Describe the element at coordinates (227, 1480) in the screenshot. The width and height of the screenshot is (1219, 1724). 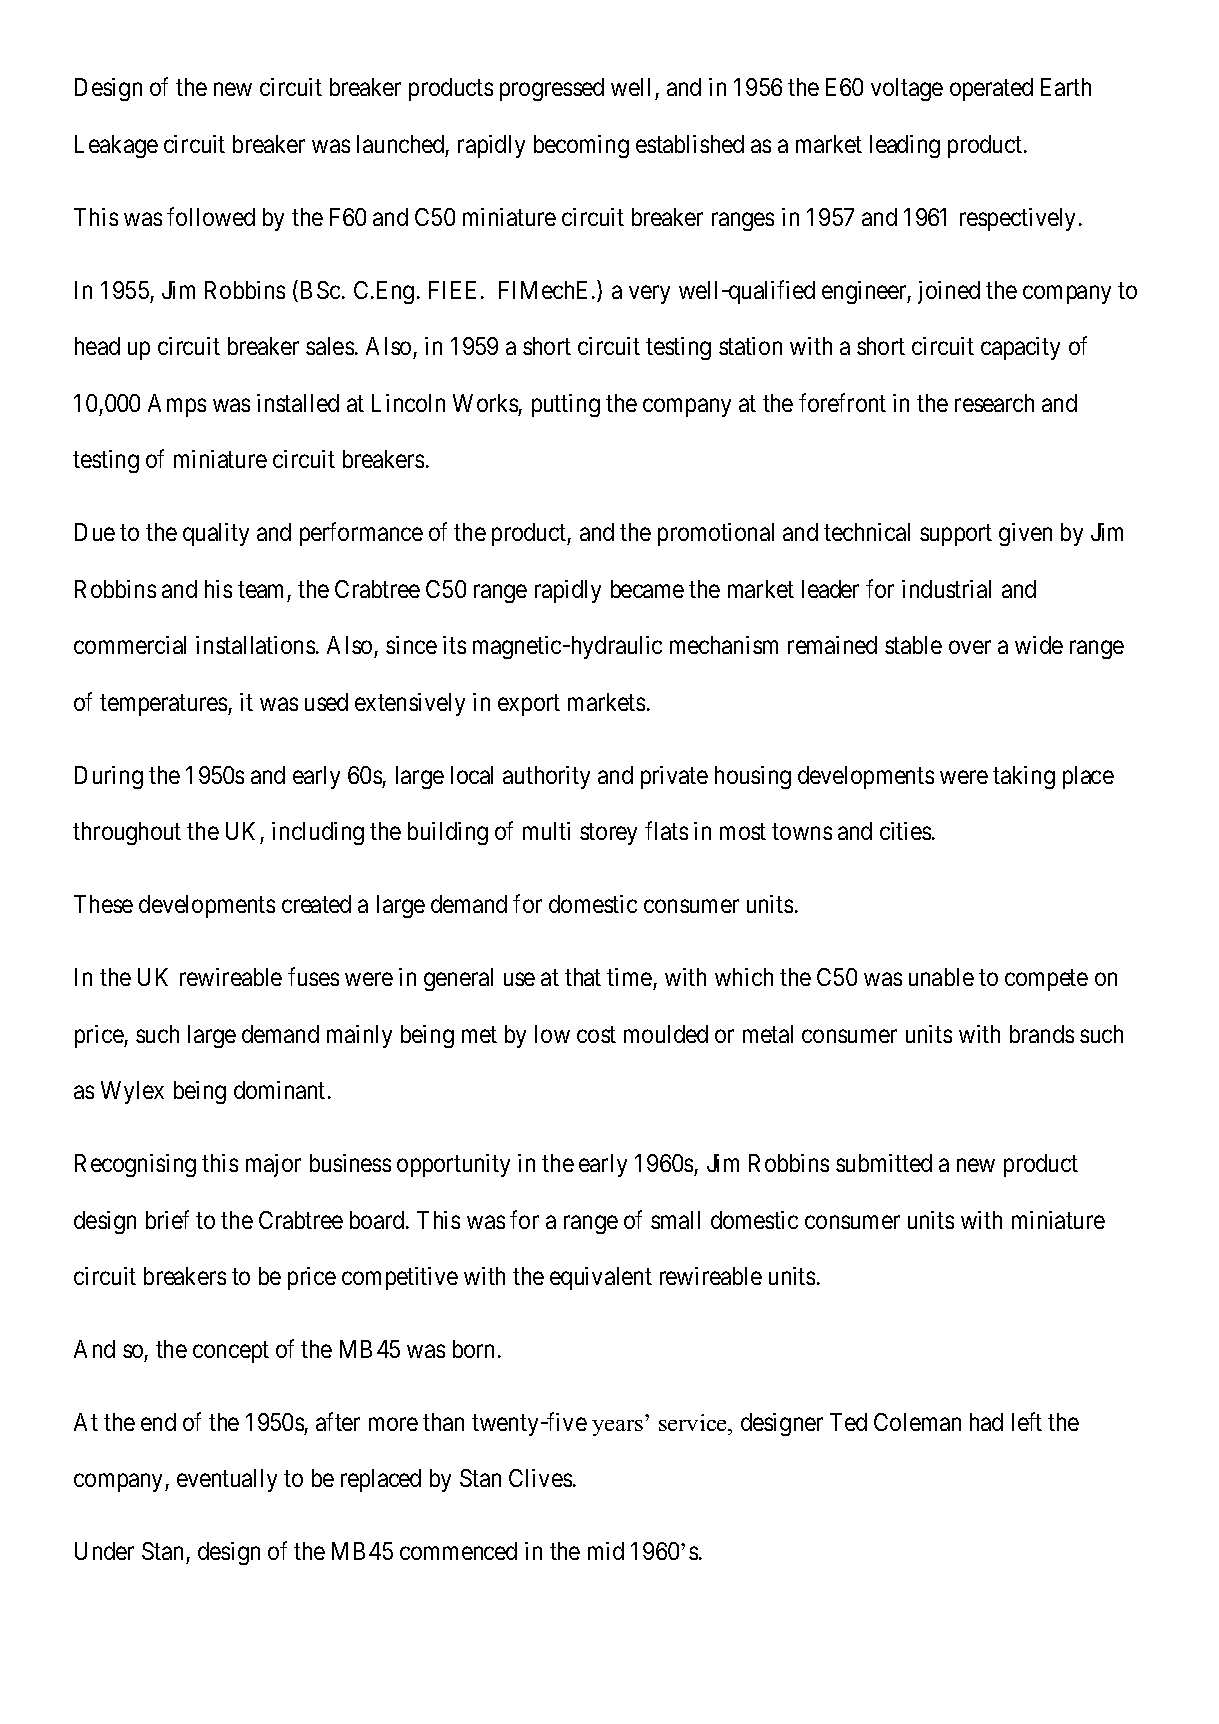
I see `eventually` at that location.
